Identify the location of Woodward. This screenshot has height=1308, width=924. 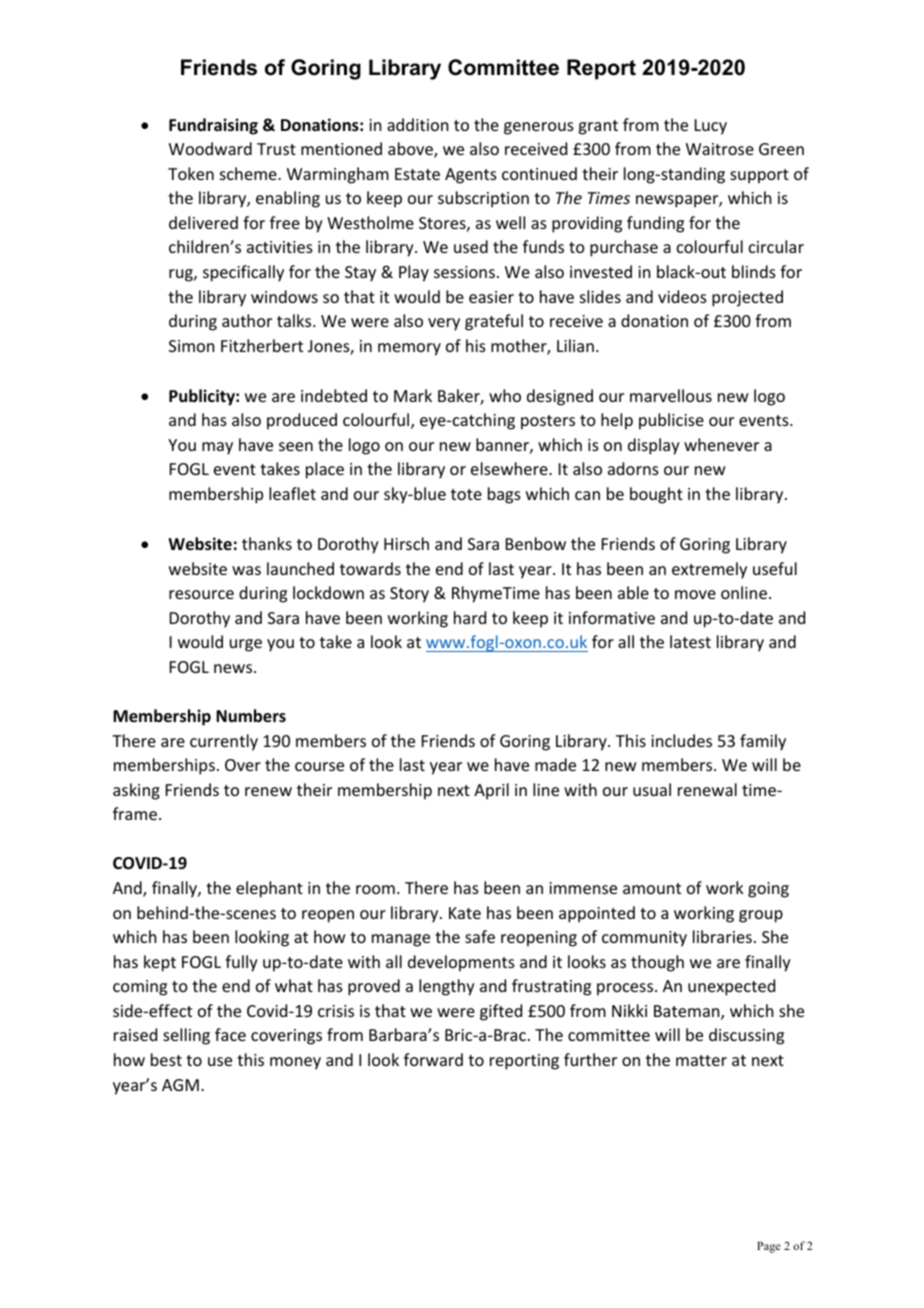
(210, 148).
